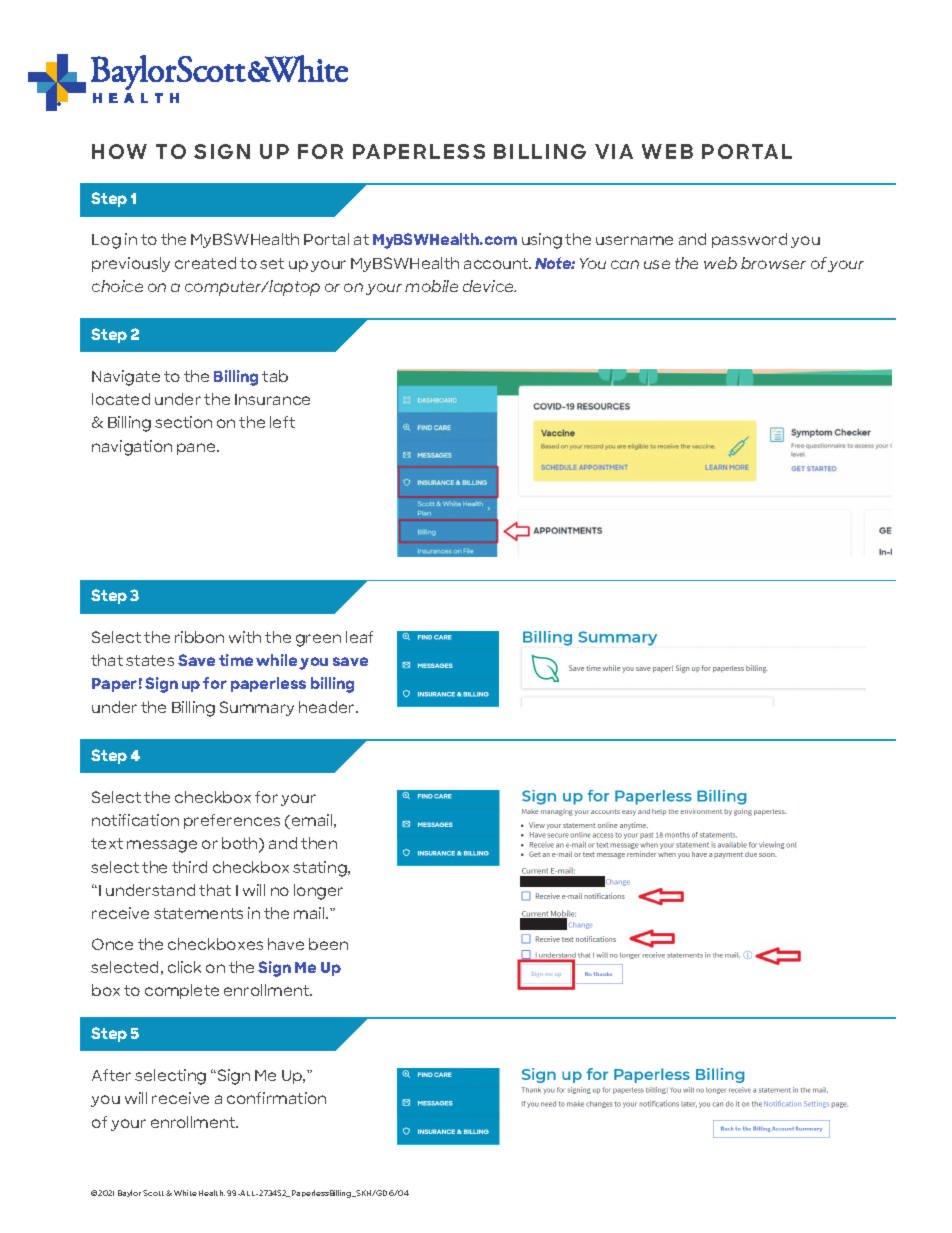  I want to click on Summary, so click(257, 708).
